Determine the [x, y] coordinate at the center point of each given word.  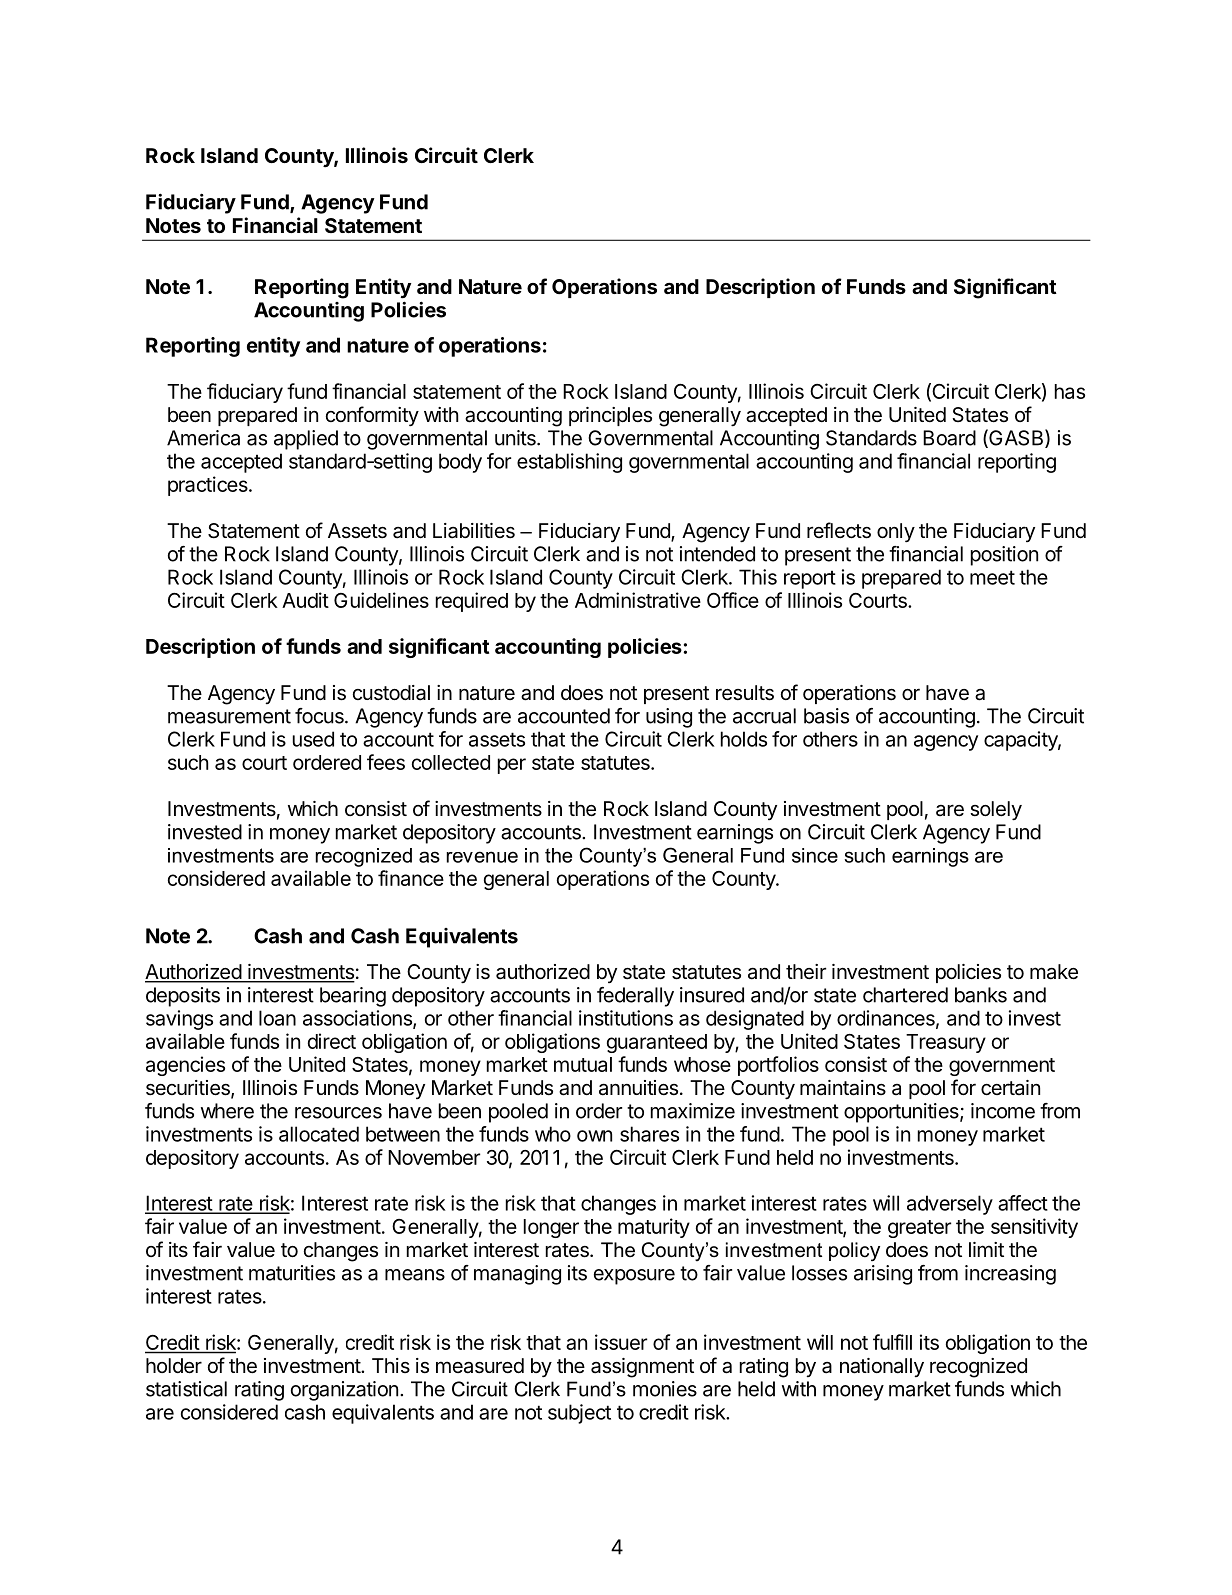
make [1054, 972]
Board [949, 438]
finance [411, 878]
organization [344, 1391]
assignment [642, 1368]
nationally [882, 1367]
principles [610, 416]
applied [306, 440]
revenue [482, 857]
